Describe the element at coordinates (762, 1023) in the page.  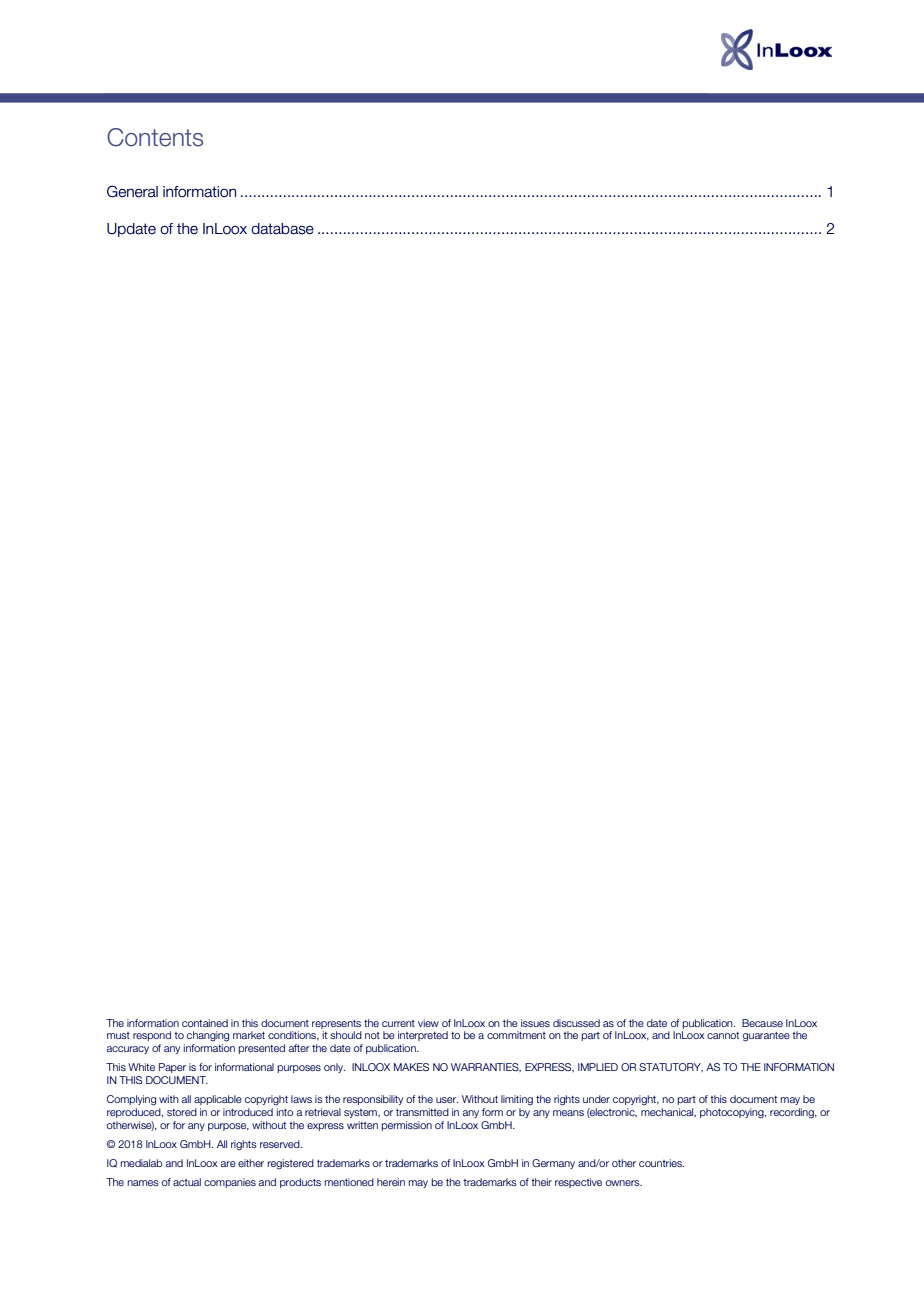
I see `Because` at that location.
